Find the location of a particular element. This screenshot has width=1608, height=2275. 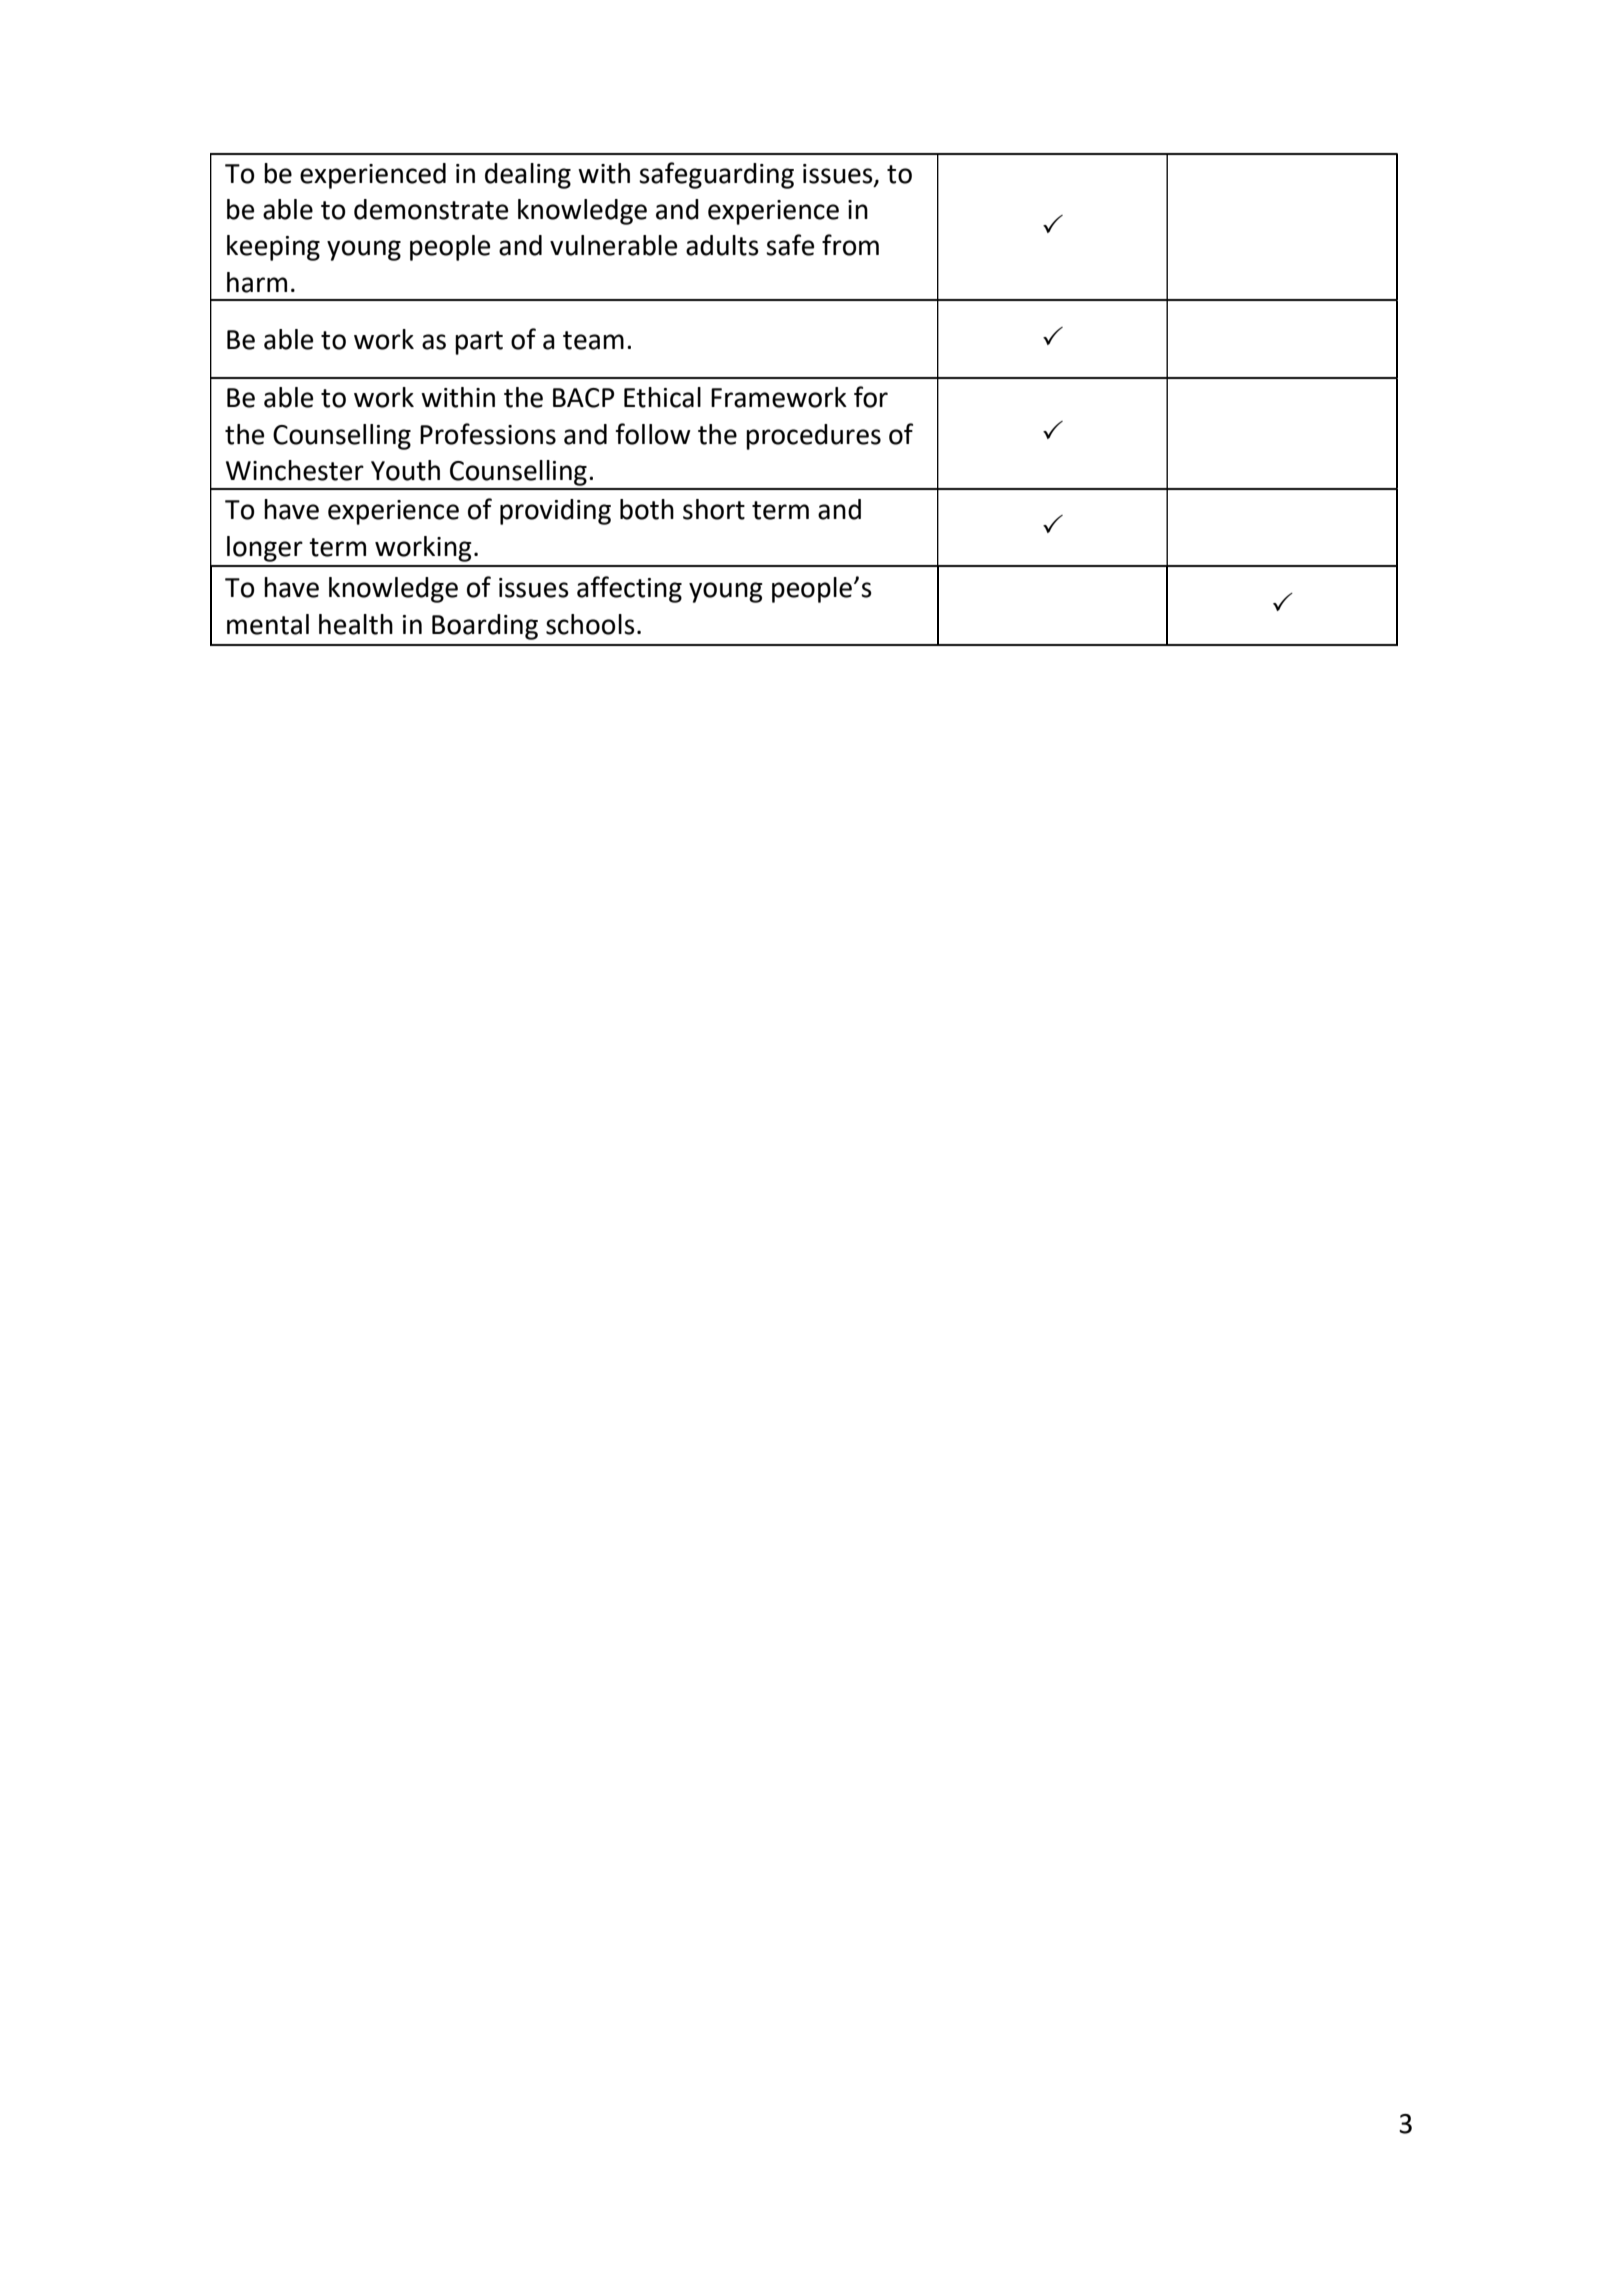

dealing is located at coordinates (528, 176).
